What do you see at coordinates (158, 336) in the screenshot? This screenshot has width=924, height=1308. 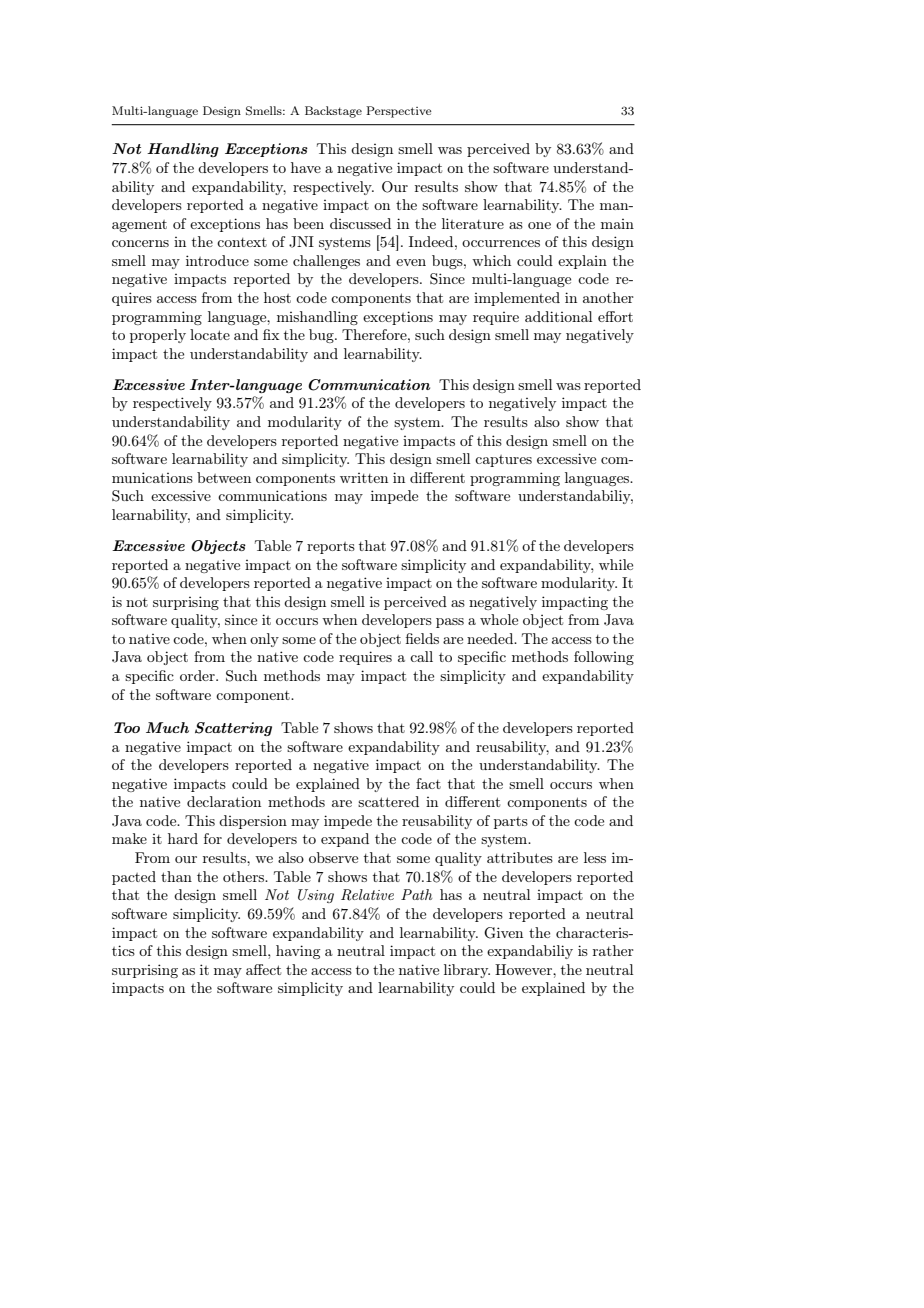 I see `properly` at bounding box center [158, 336].
